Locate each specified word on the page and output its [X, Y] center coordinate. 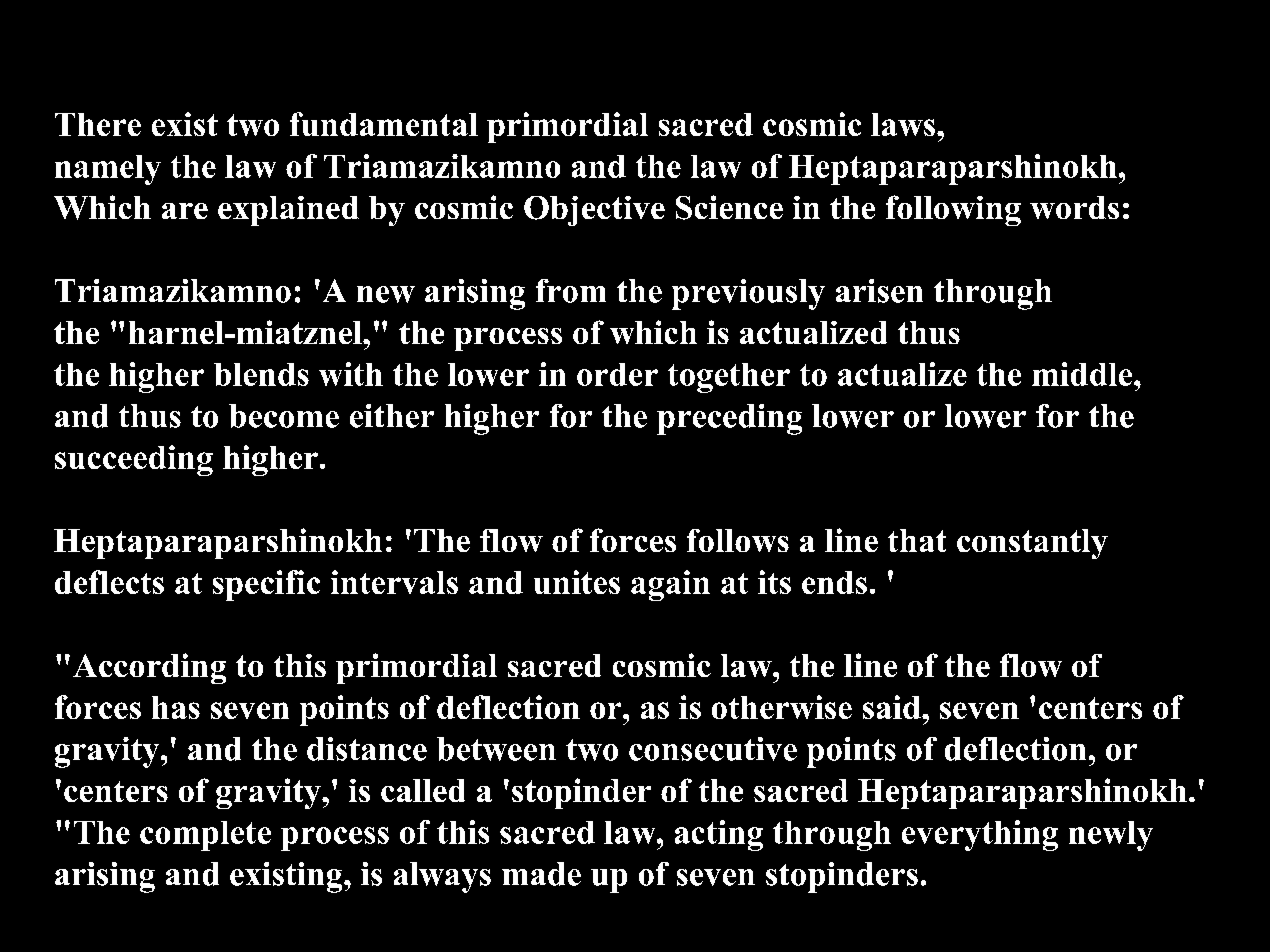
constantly [1032, 544]
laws [903, 124]
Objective [594, 211]
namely [108, 170]
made [541, 874]
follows [738, 540]
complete [205, 836]
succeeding [134, 460]
